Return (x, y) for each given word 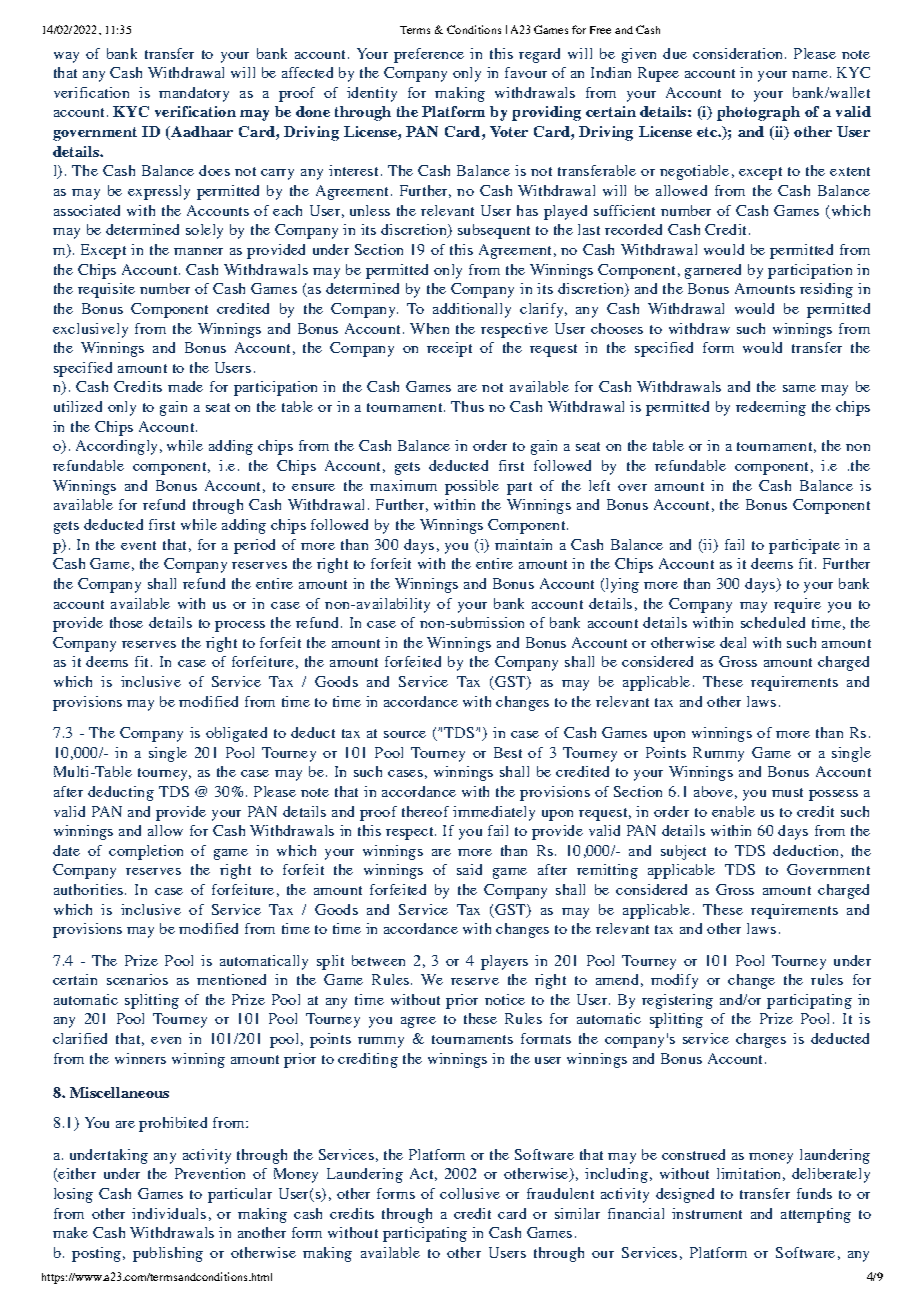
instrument (707, 1213)
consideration (737, 53)
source (405, 734)
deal (733, 642)
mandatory (194, 94)
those (126, 622)
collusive (470, 1193)
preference (429, 55)
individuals (169, 1213)
